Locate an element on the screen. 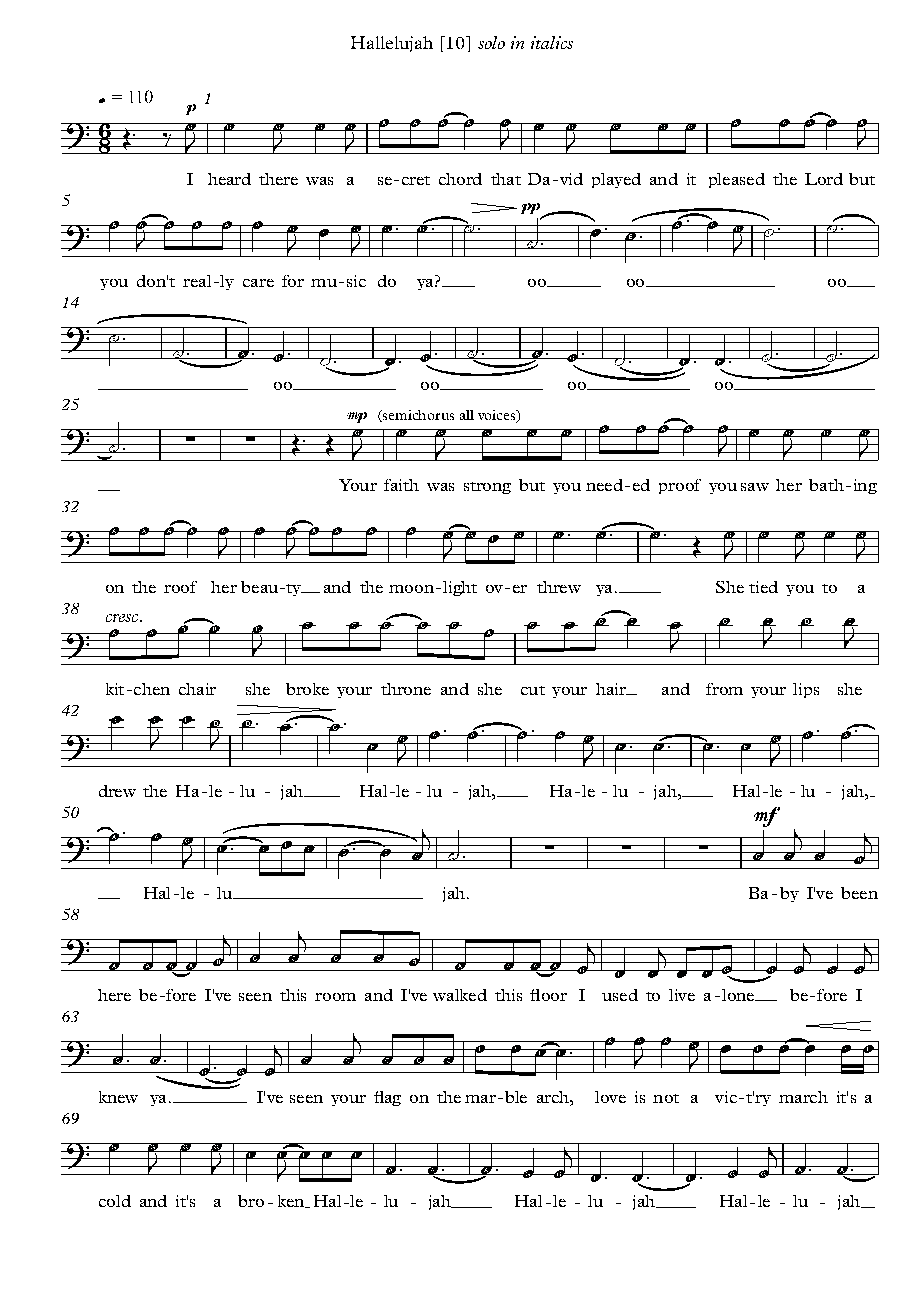 The height and width of the screenshot is (1307, 924). saw is located at coordinates (755, 487).
